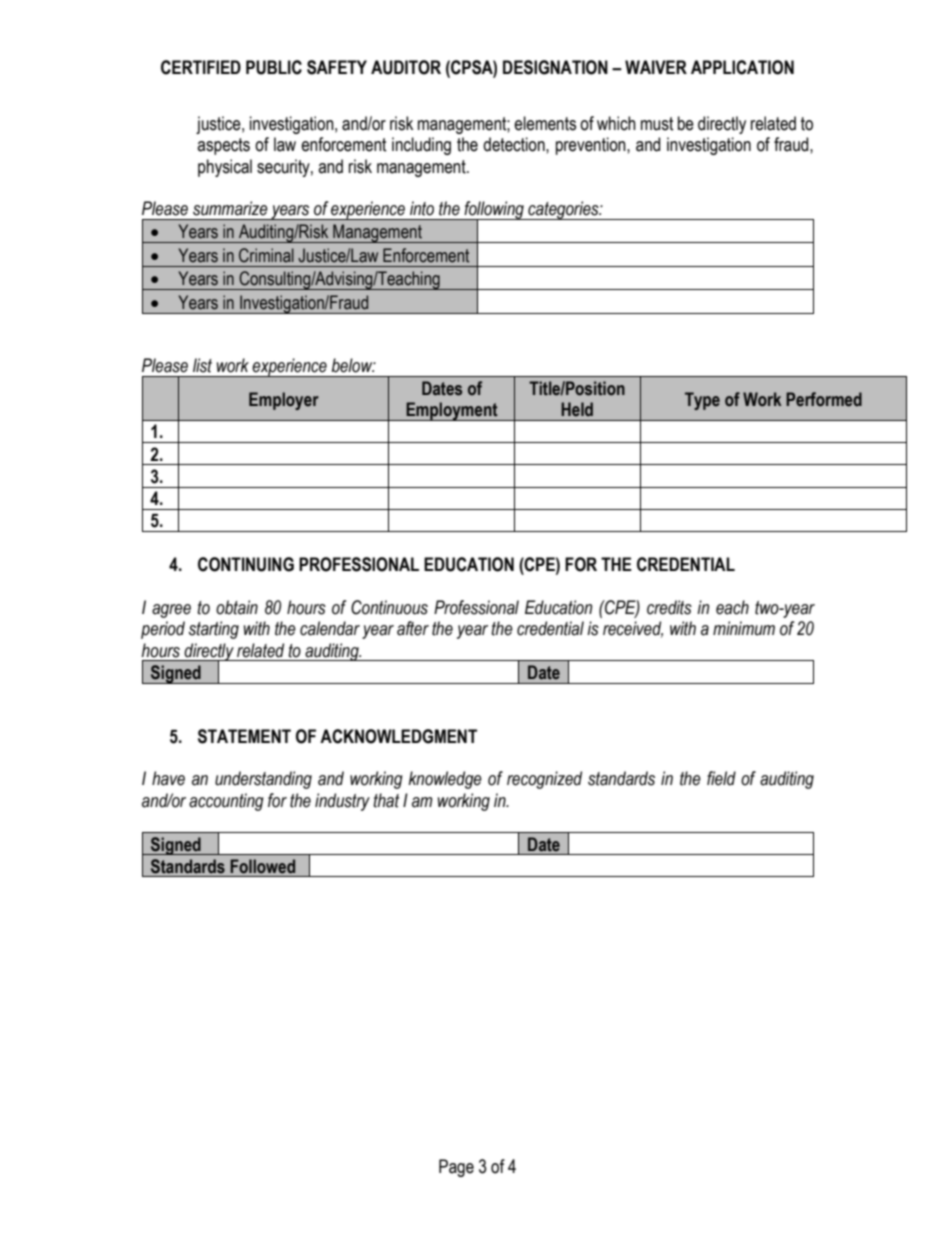  I want to click on Type, so click(702, 401).
